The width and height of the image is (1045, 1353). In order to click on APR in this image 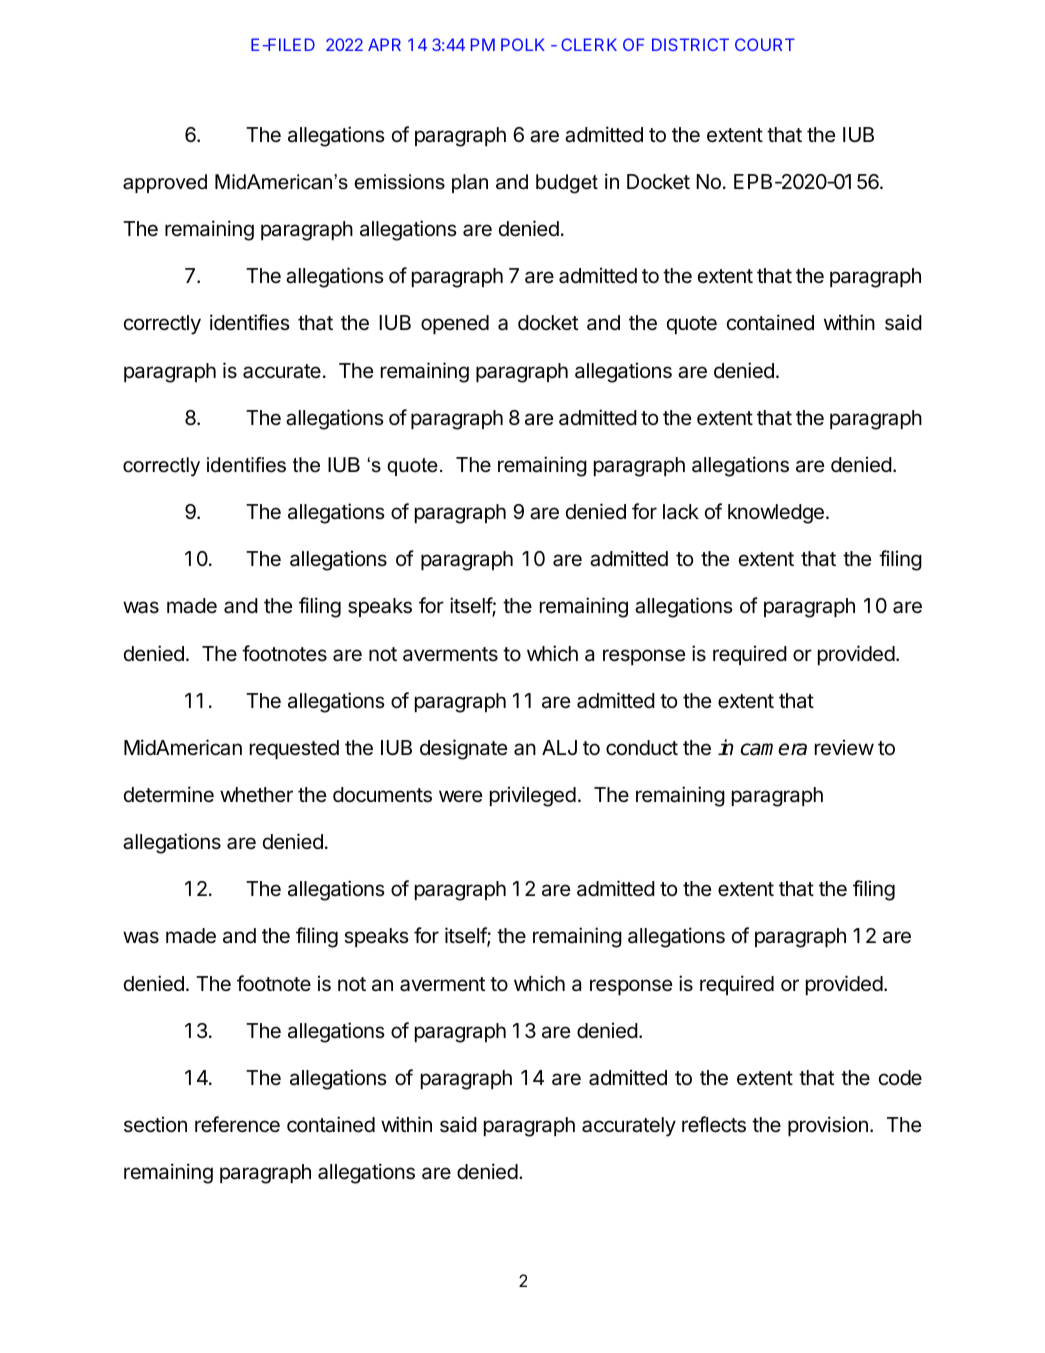, I will do `click(384, 44)`.
